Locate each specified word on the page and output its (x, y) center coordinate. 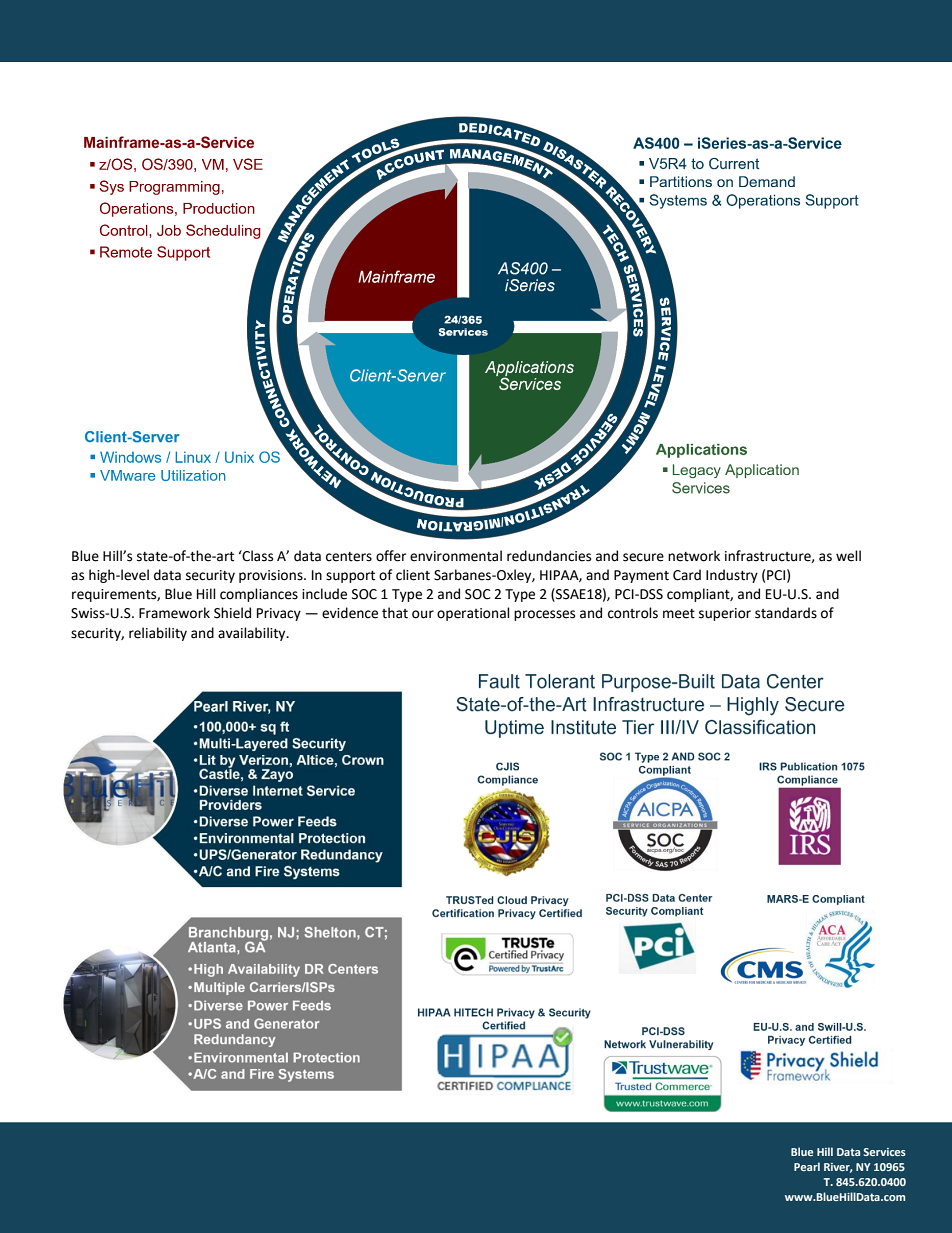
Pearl (807, 1166)
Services (885, 1152)
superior (725, 614)
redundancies (549, 556)
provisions (272, 576)
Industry (732, 576)
